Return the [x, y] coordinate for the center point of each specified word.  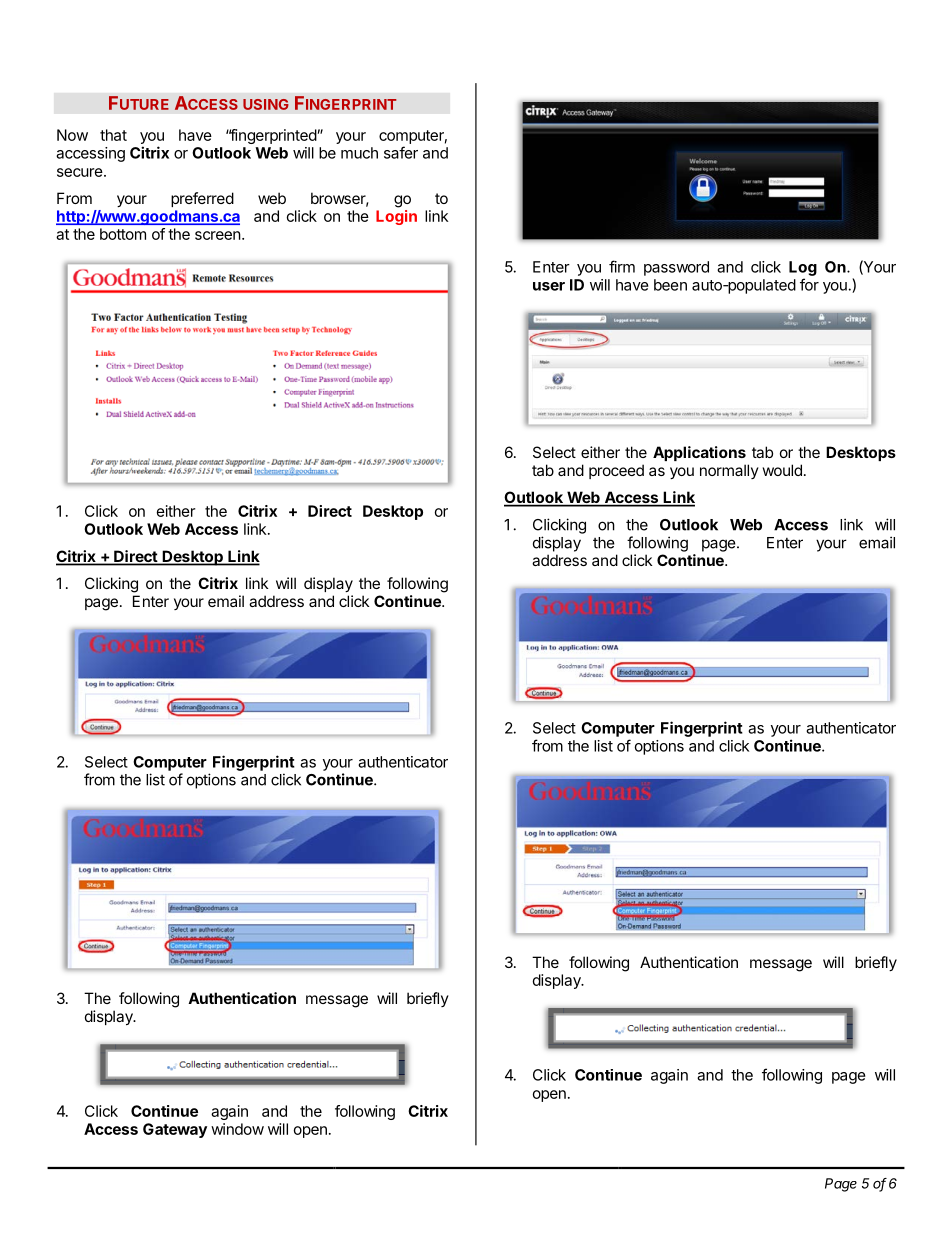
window [237, 1129]
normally [729, 471]
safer [401, 152]
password [676, 268]
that [113, 135]
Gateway [175, 1130]
